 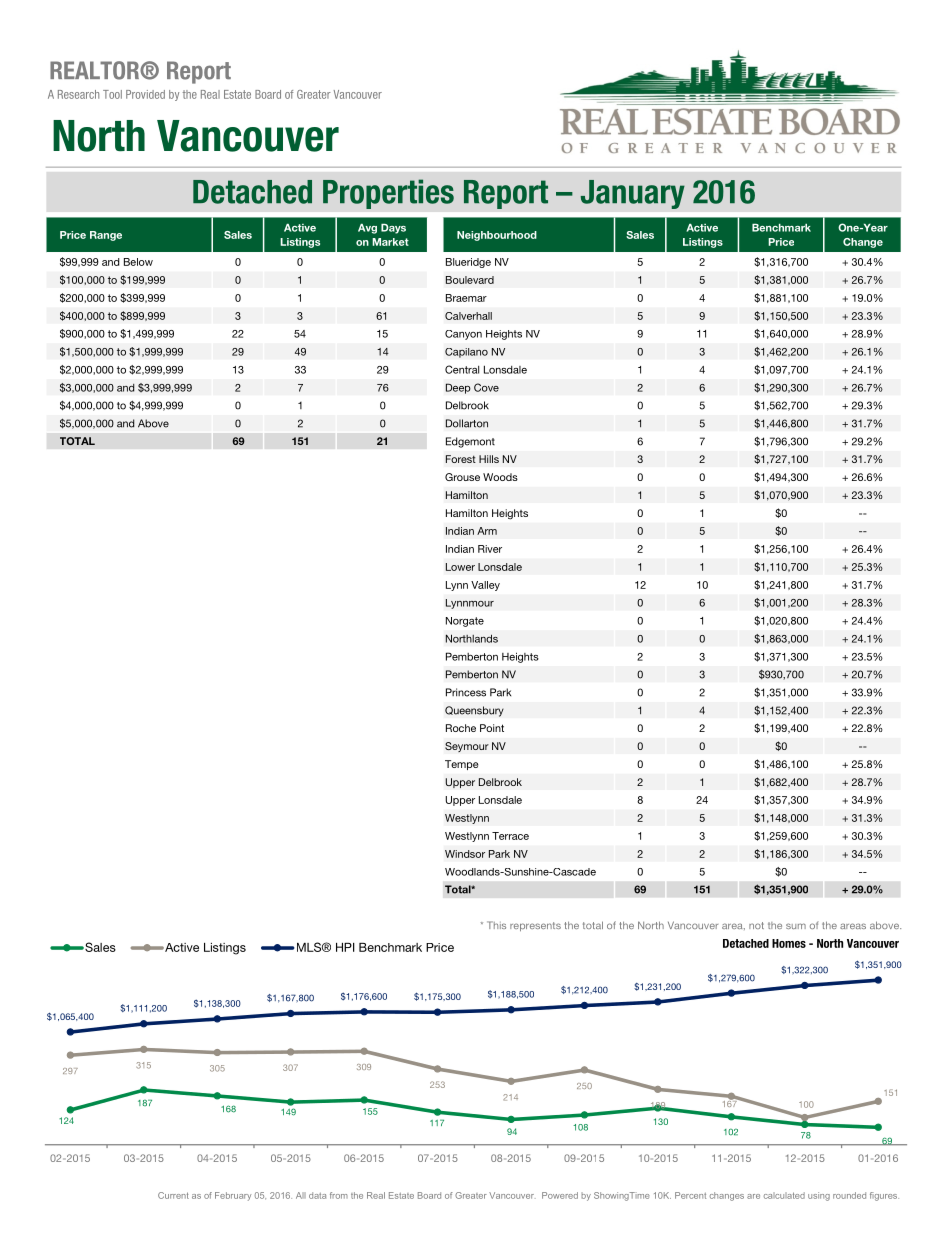 I want to click on Below, so click(x=138, y=262).
